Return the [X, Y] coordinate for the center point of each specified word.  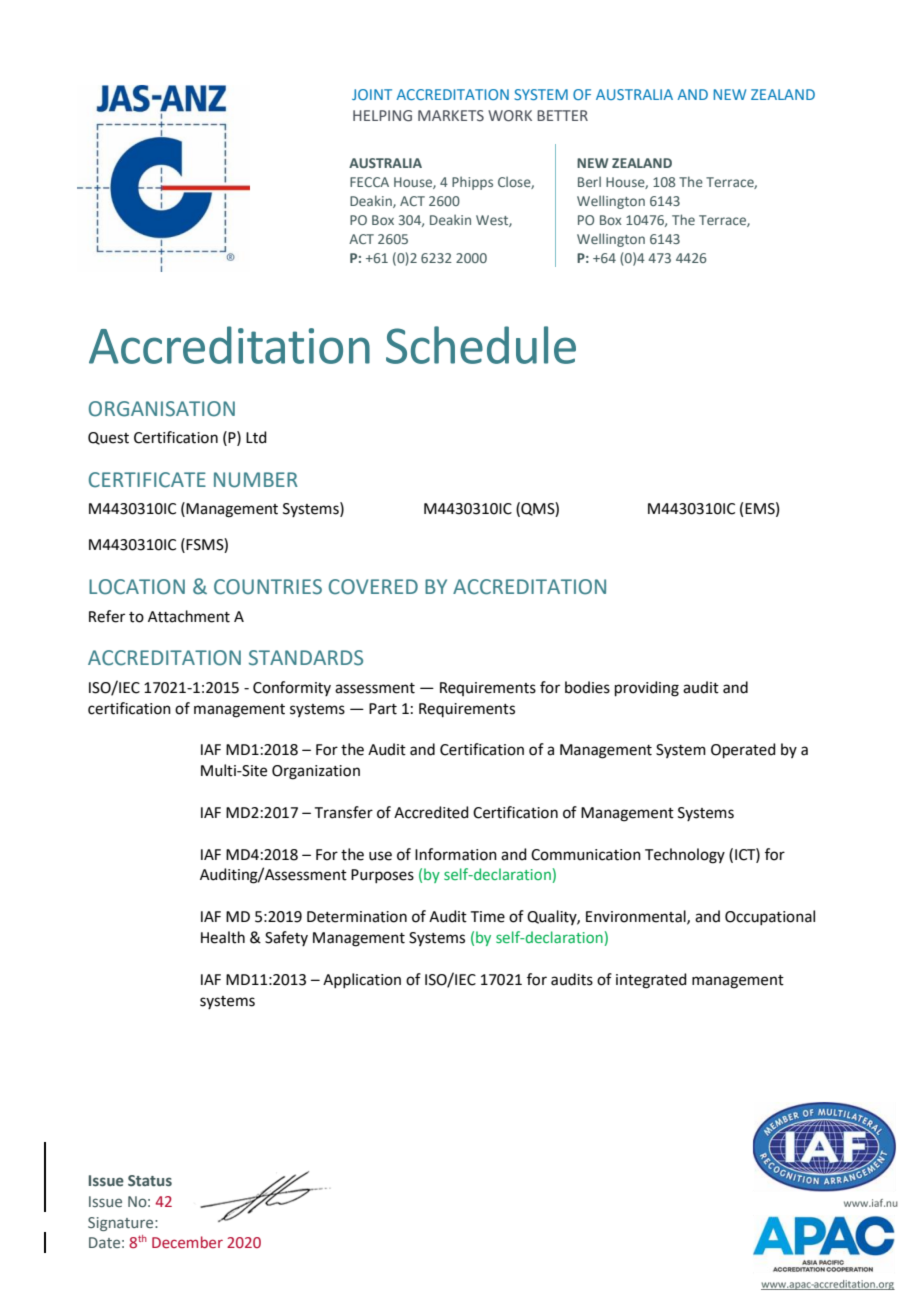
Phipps [472, 183]
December [187, 1242]
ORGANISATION [162, 409]
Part [383, 709]
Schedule [481, 345]
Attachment [189, 616]
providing [647, 689]
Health [223, 937]
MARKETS [451, 115]
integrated [651, 981]
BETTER [562, 115]
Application [362, 980]
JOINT [372, 94]
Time [488, 917]
